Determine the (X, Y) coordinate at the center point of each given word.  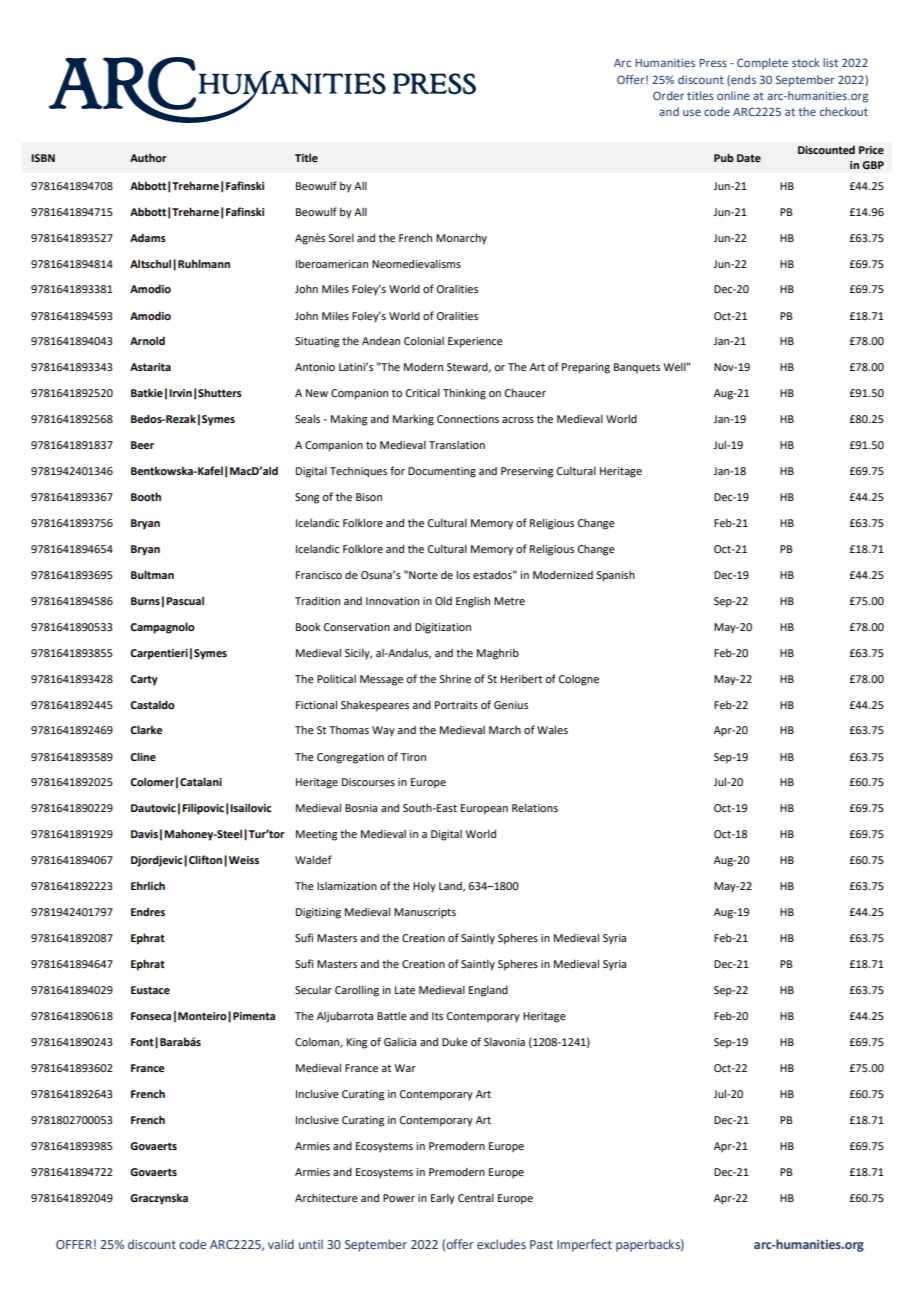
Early (443, 1199)
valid (281, 1244)
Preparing (586, 368)
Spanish (615, 576)
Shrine (455, 678)
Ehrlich (148, 885)
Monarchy (461, 239)
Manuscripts (425, 913)
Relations (535, 808)
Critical (423, 393)
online (733, 95)
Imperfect (584, 1245)
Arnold (147, 340)
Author (148, 157)
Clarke (146, 729)
